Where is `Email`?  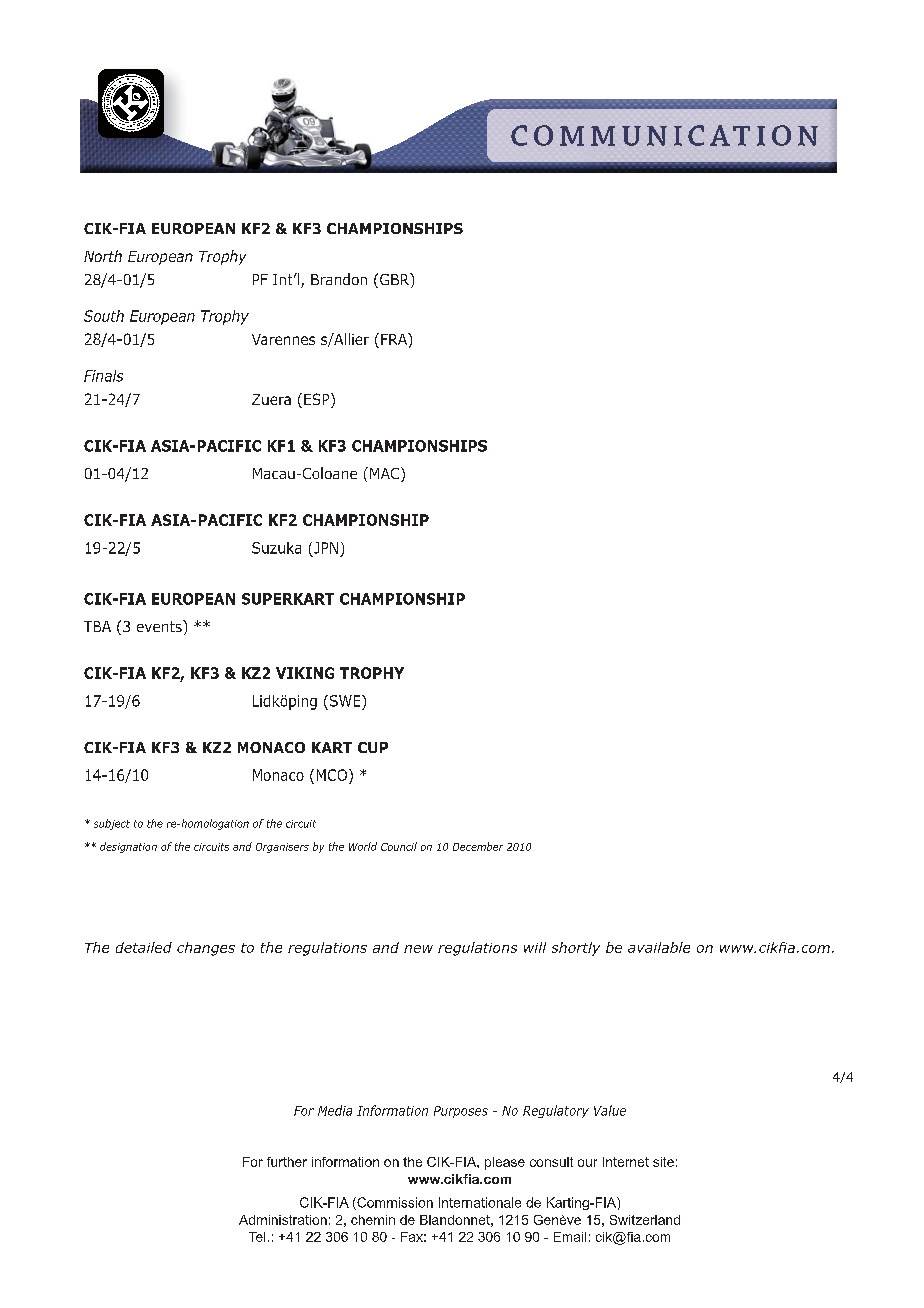 Email is located at coordinates (570, 1237).
